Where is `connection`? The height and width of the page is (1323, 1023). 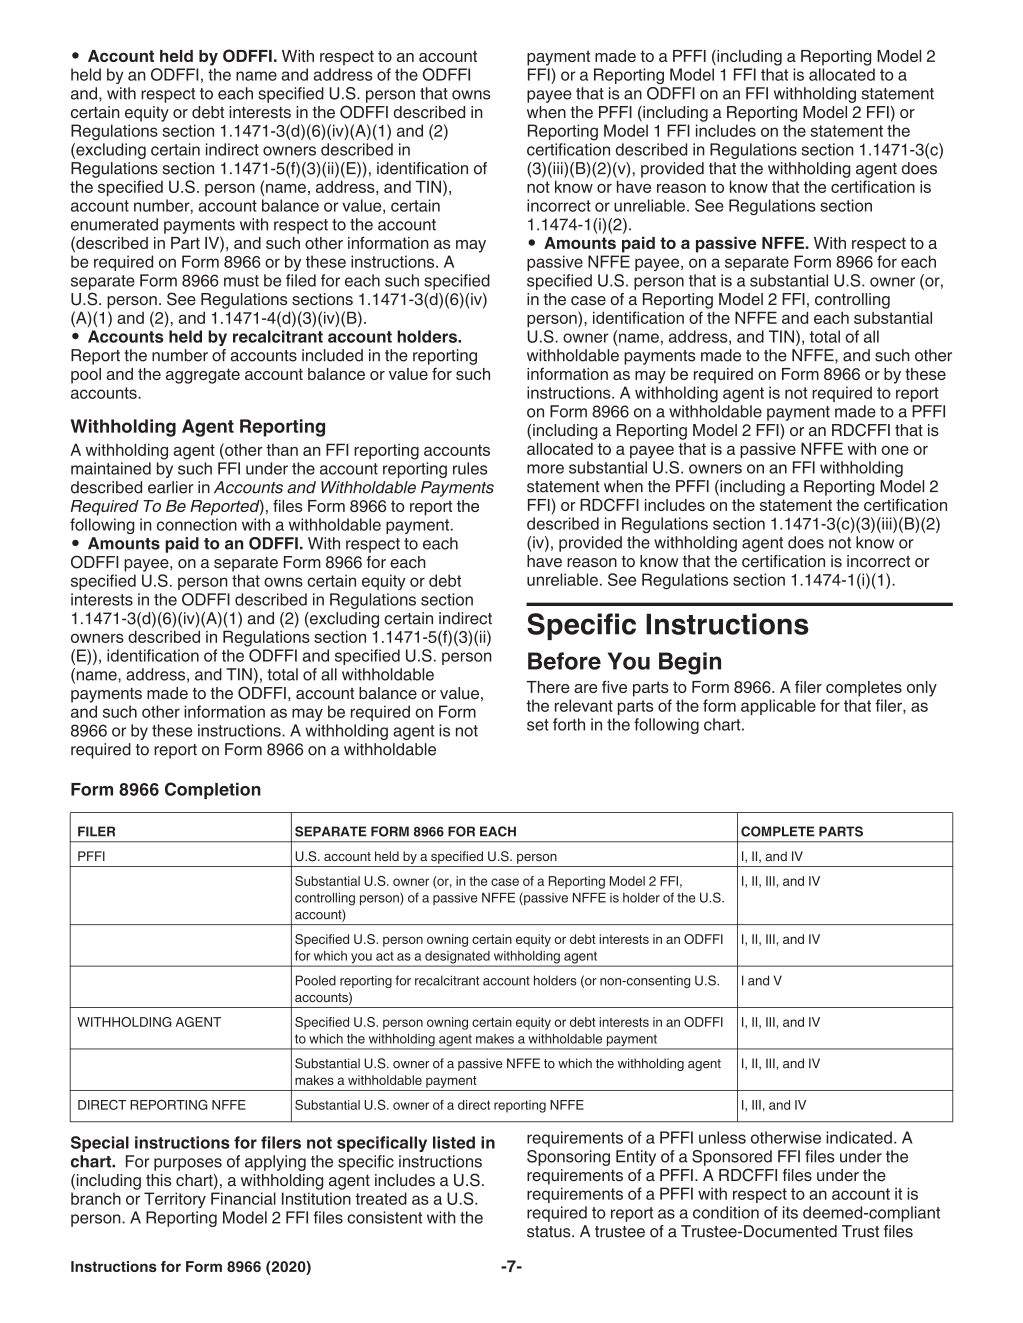 connection is located at coordinates (197, 524).
